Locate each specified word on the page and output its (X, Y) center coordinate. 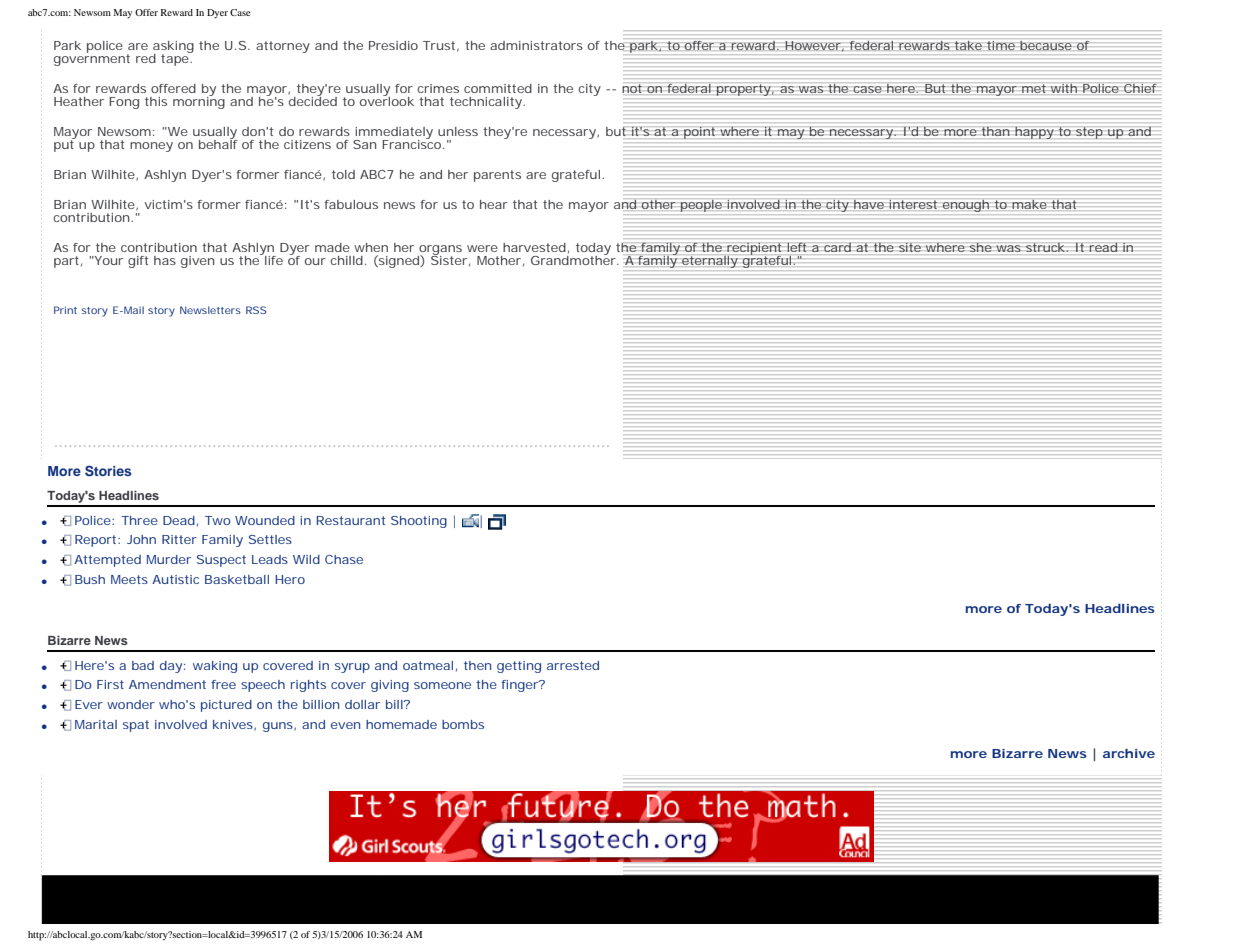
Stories (108, 471)
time (1001, 45)
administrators (536, 45)
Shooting (419, 522)
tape (176, 59)
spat (136, 726)
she (980, 247)
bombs (463, 724)
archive (1129, 753)
